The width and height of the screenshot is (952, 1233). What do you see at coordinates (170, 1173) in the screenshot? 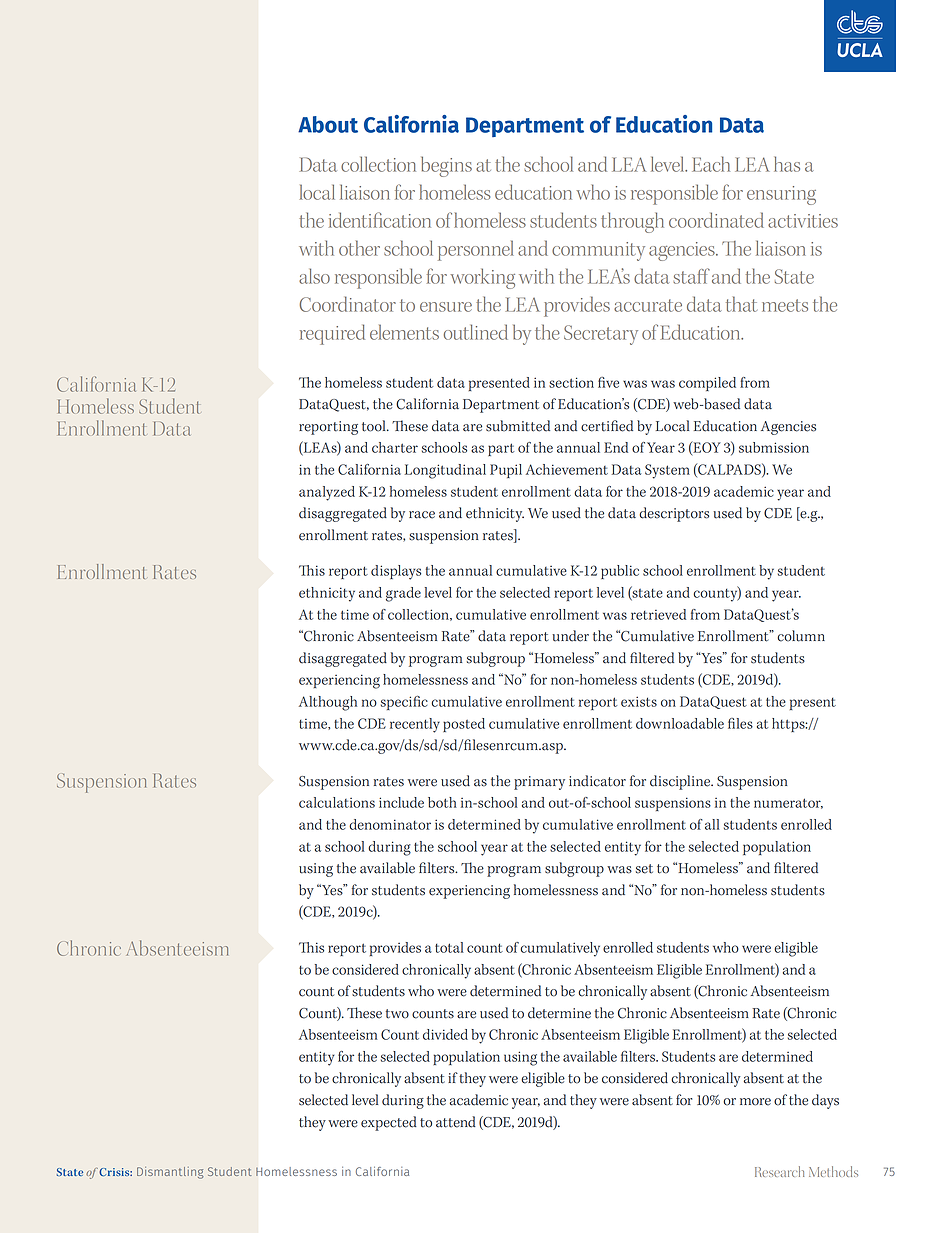
I see `Dismantling` at bounding box center [170, 1173].
